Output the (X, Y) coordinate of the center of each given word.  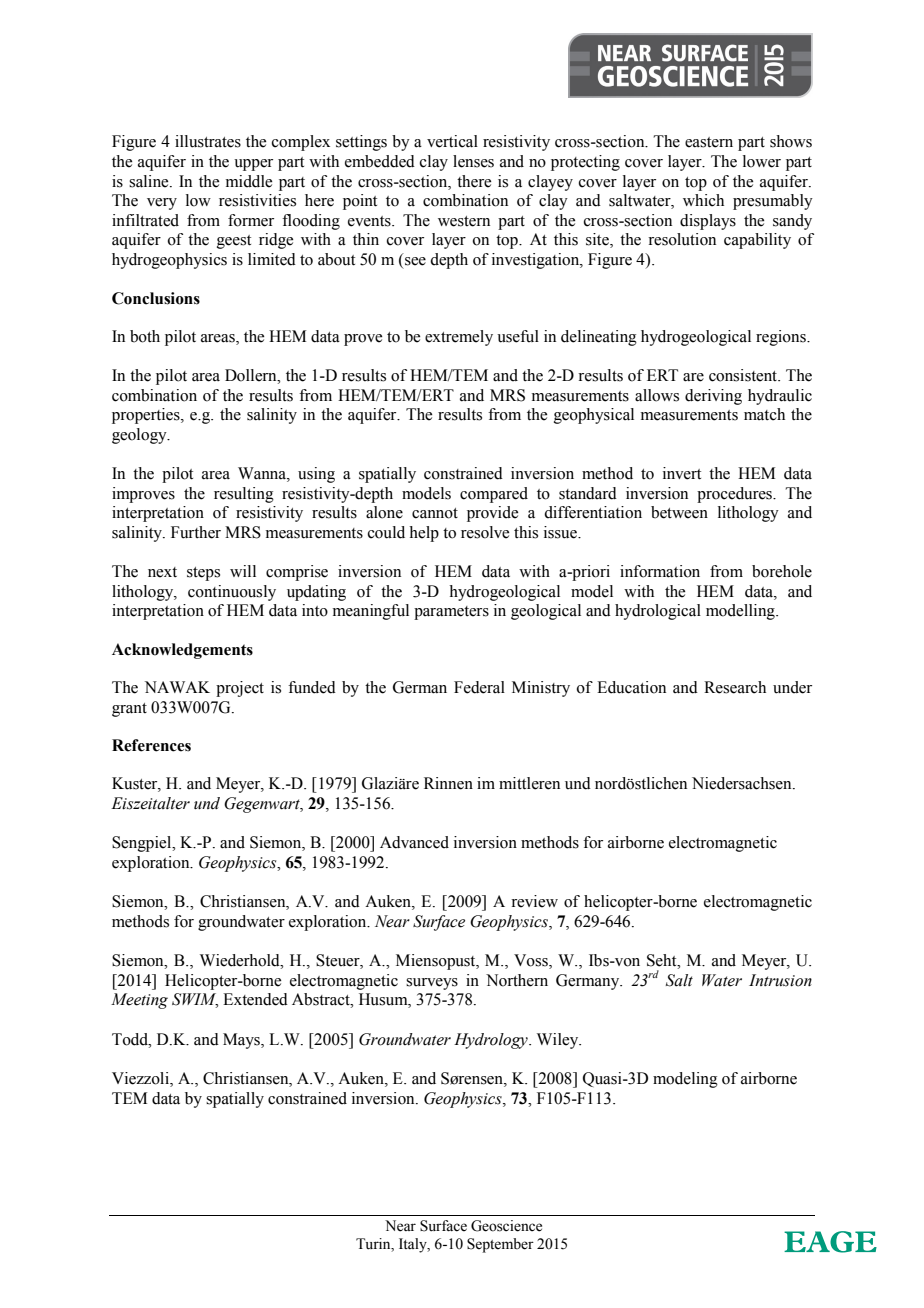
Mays (242, 1041)
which (703, 200)
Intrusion (780, 980)
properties (147, 416)
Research (735, 687)
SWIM (195, 1000)
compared (494, 495)
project (240, 689)
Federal (479, 687)
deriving (713, 397)
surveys (432, 984)
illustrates (208, 141)
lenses (473, 161)
